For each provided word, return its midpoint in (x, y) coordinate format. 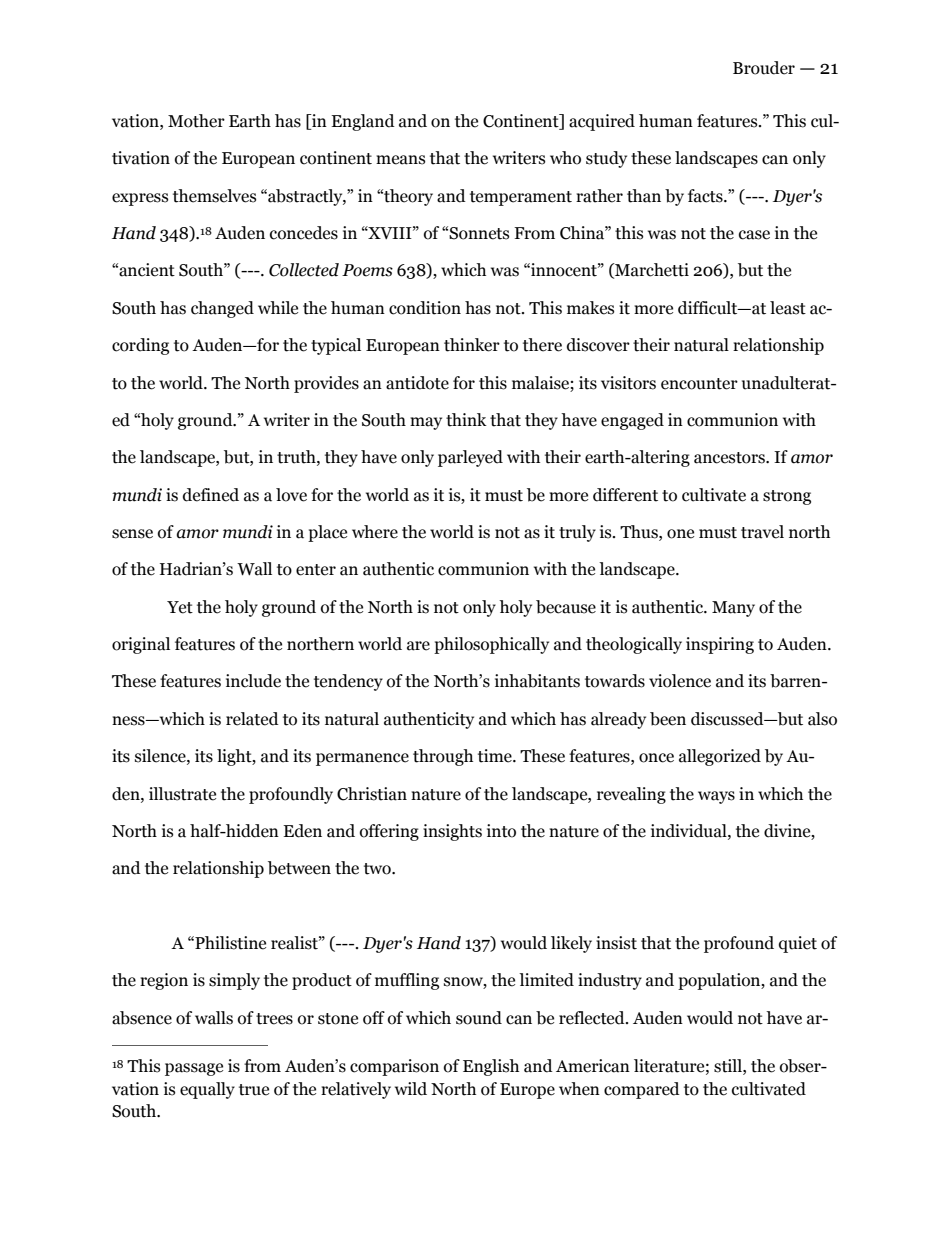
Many (733, 609)
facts (706, 196)
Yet (180, 607)
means (400, 160)
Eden (302, 831)
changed (222, 309)
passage (194, 1069)
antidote (417, 383)
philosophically (491, 645)
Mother (196, 121)
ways (716, 797)
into (501, 831)
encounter (699, 384)
